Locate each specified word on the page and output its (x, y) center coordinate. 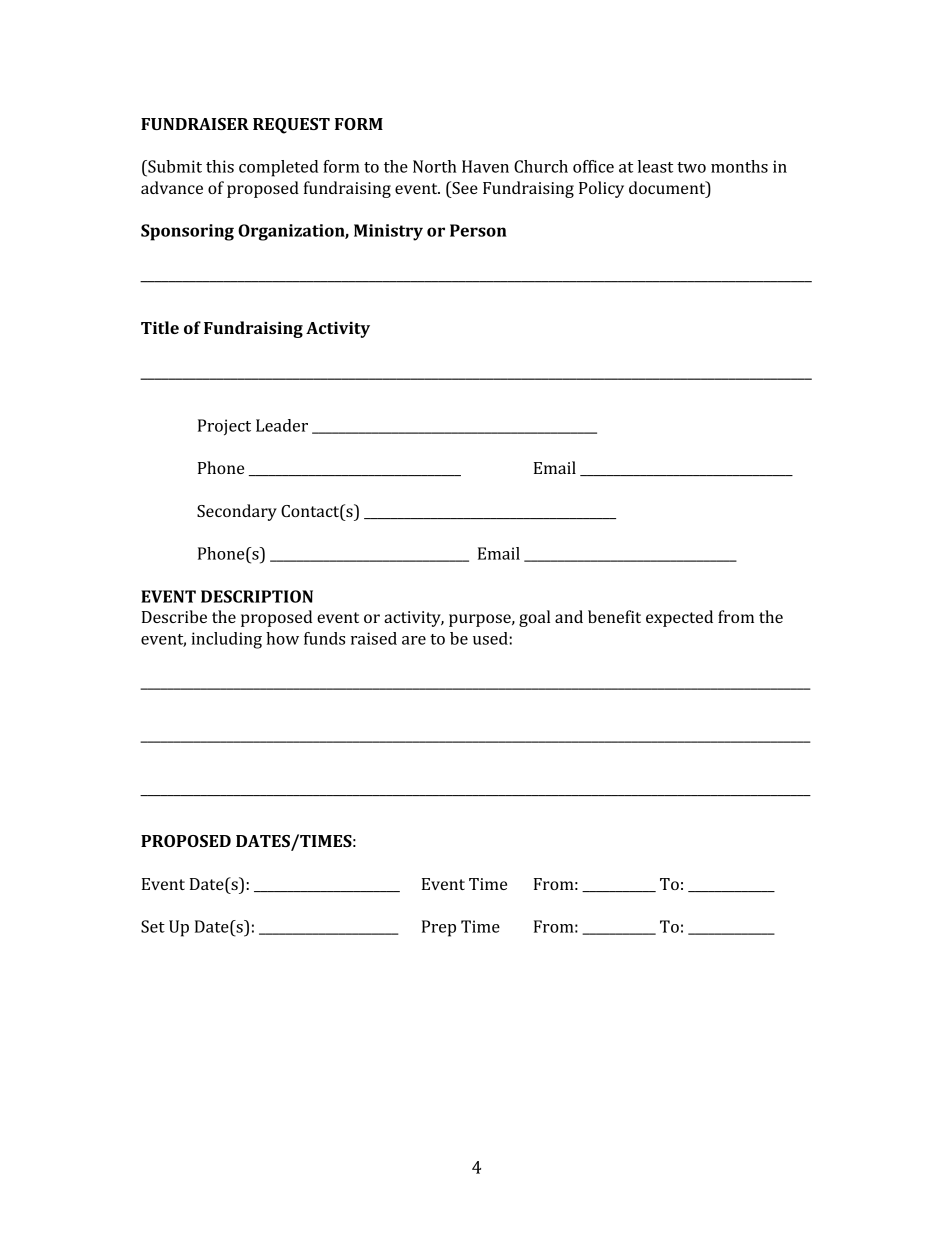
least (655, 166)
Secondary (237, 512)
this (220, 166)
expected (679, 618)
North (435, 166)
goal (534, 618)
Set (153, 926)
